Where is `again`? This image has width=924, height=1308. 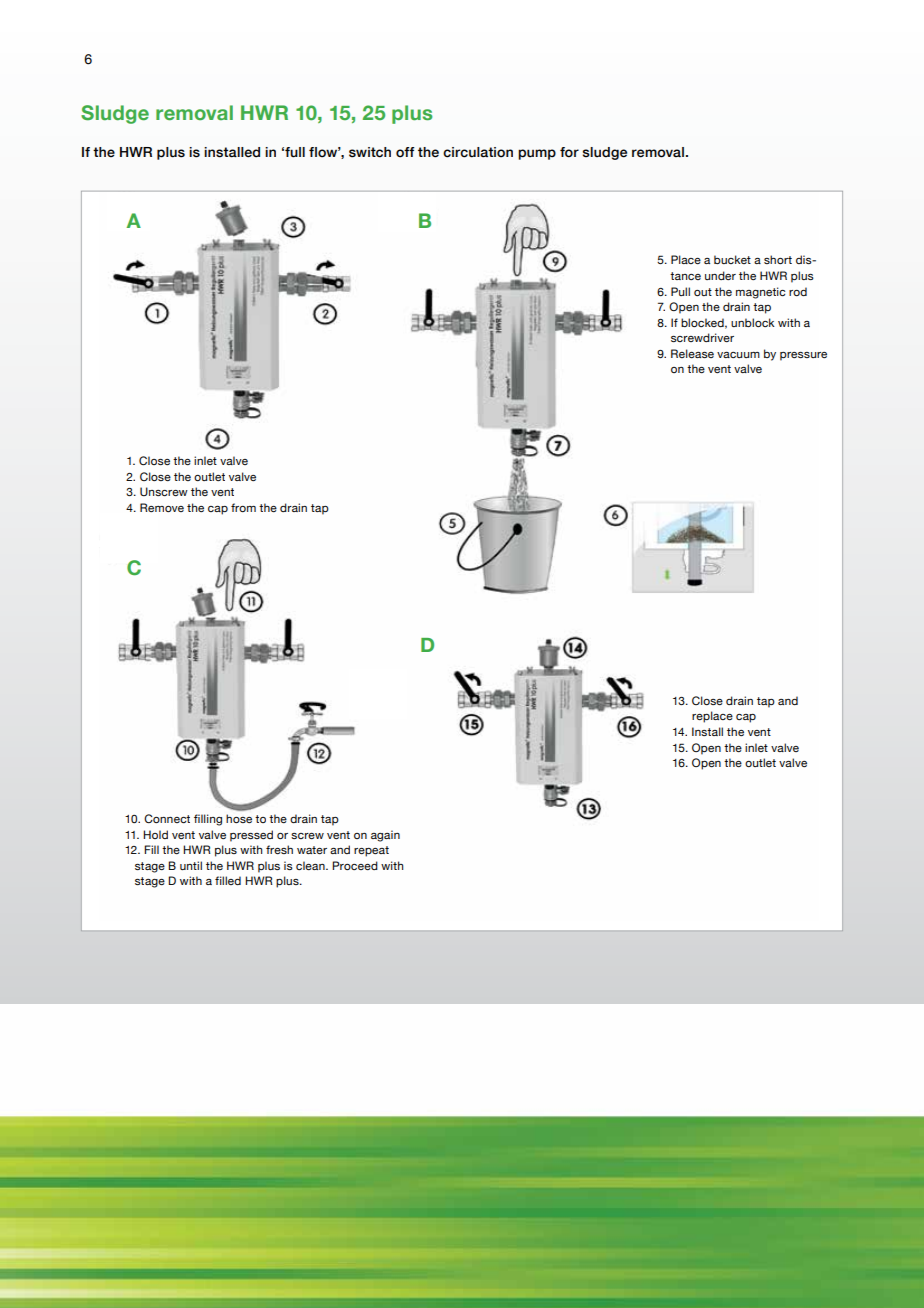
again is located at coordinates (385, 836).
